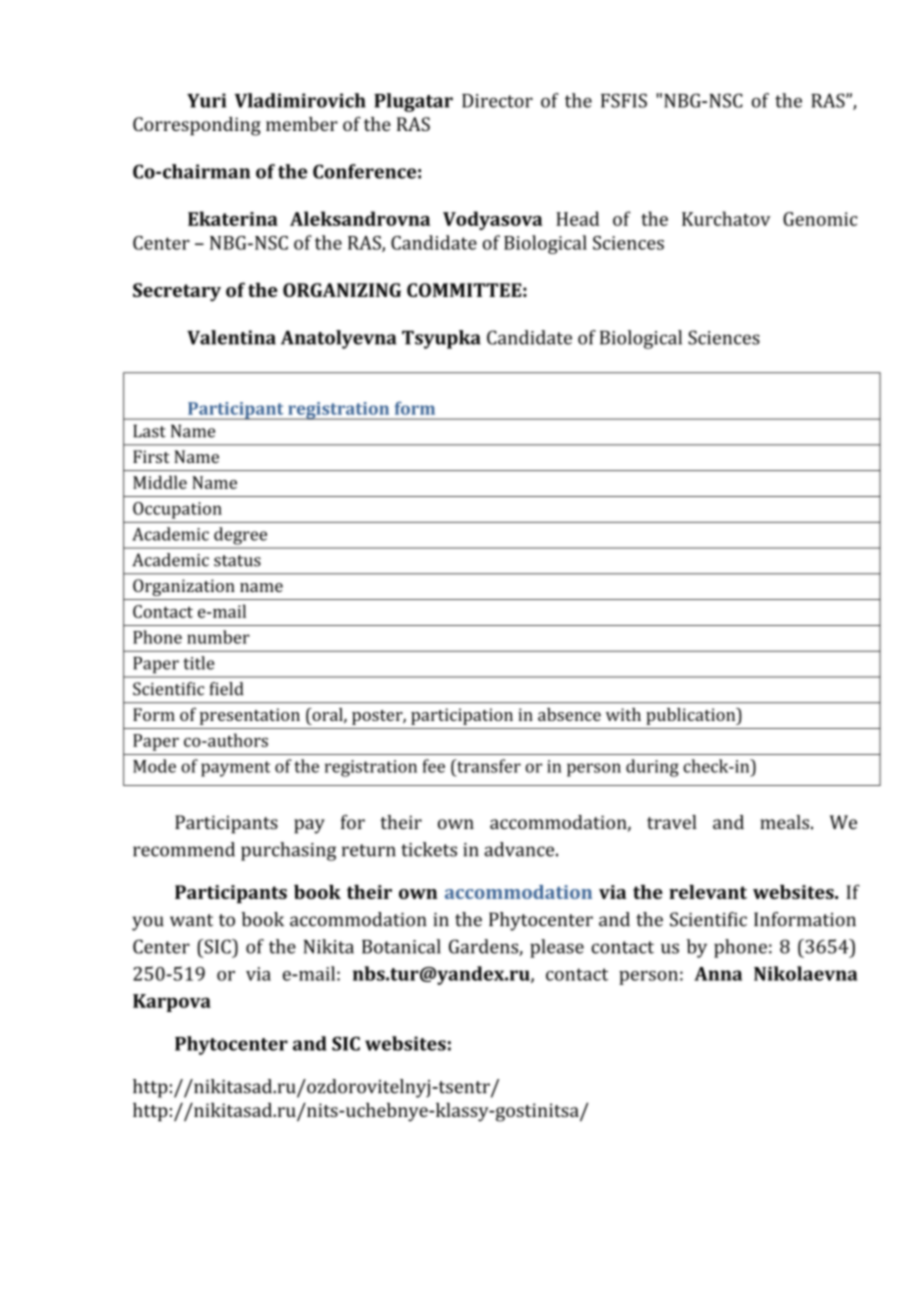 The width and height of the screenshot is (924, 1308). Describe the element at coordinates (692, 716) in the screenshot. I see `publication` at that location.
